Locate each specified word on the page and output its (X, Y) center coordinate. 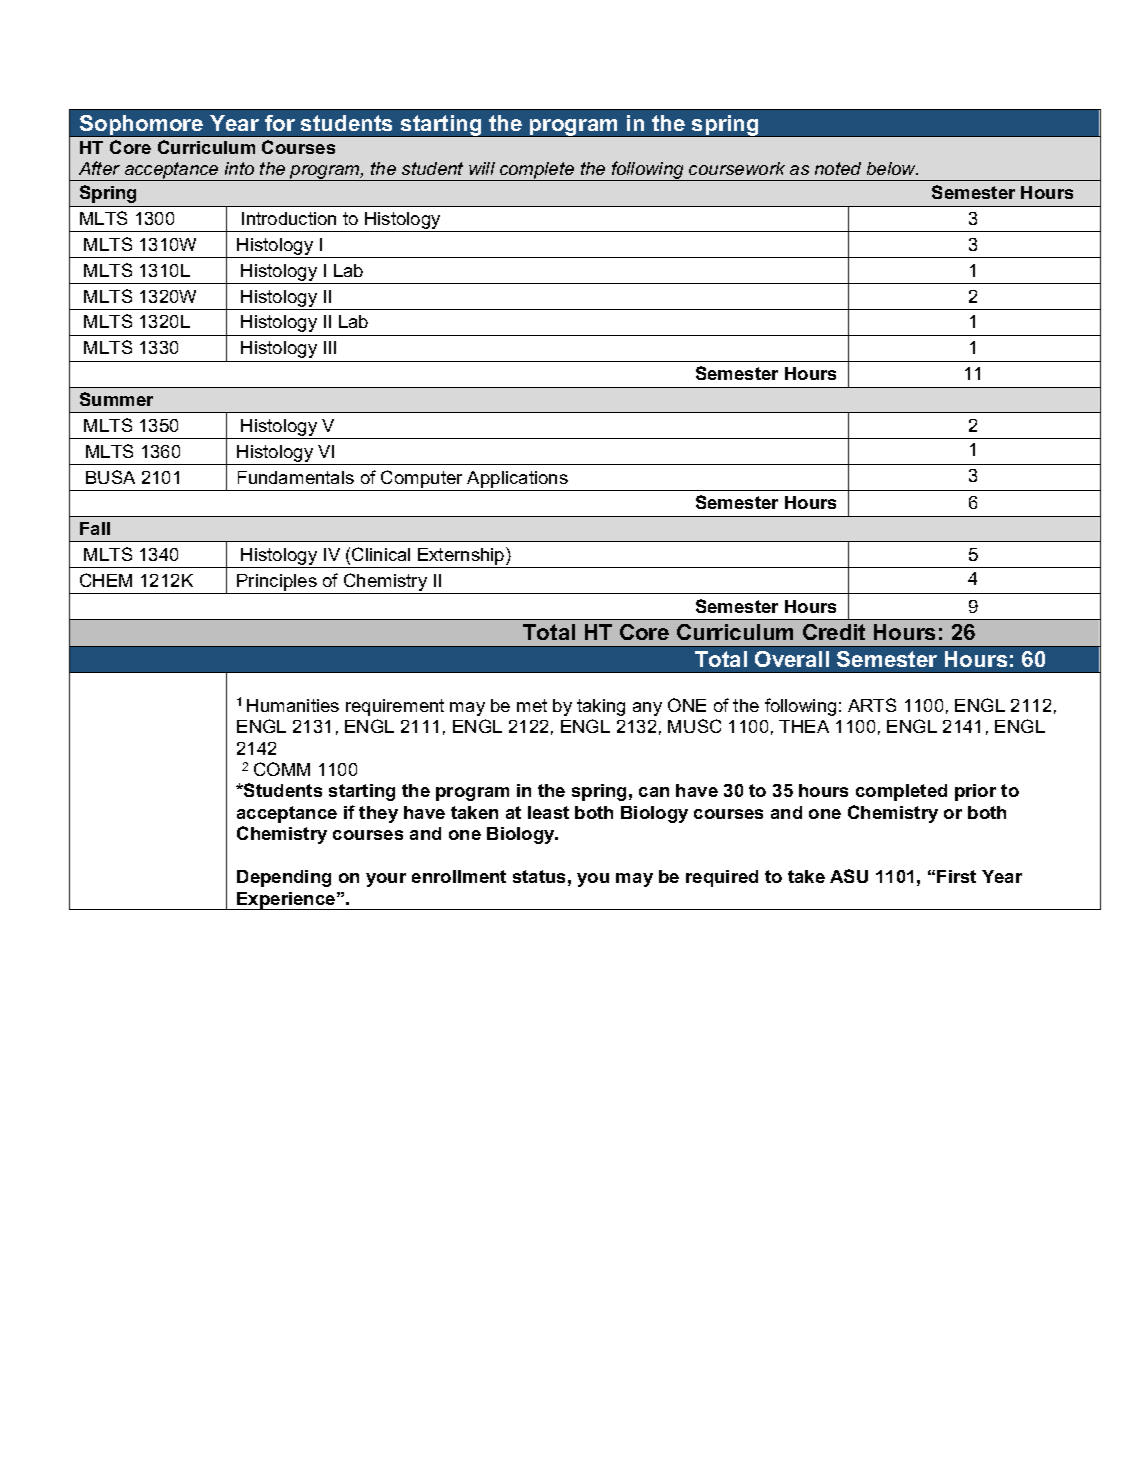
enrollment (459, 876)
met (532, 705)
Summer (116, 399)
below (892, 168)
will (482, 168)
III (330, 347)
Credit (834, 632)
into (239, 168)
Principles (277, 584)
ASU (849, 876)
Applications (517, 479)
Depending (284, 878)
